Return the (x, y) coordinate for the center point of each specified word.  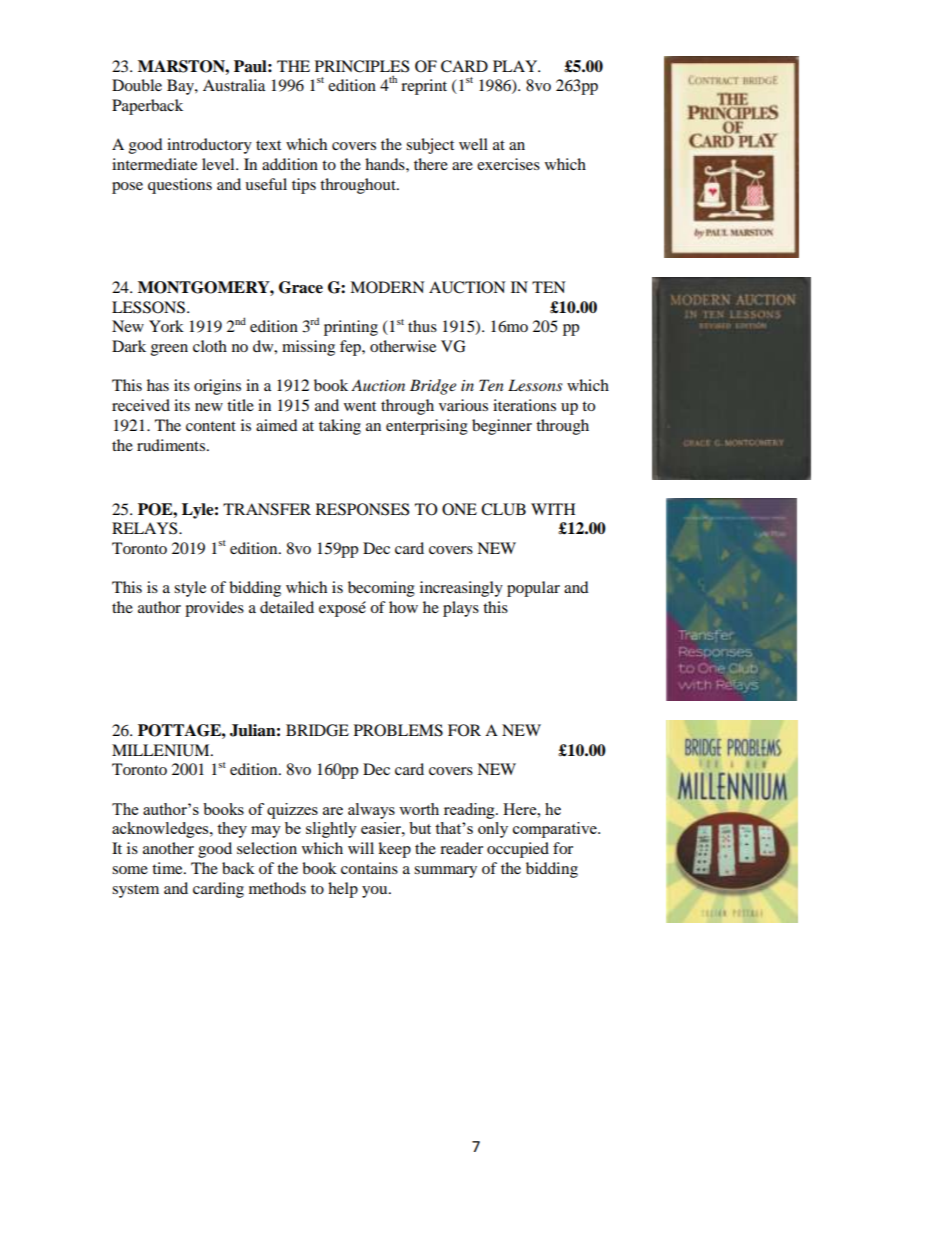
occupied (518, 850)
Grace (301, 287)
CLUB (503, 509)
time (168, 868)
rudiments (172, 445)
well (473, 144)
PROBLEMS (398, 730)
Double (137, 85)
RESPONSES (362, 509)
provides (214, 609)
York (166, 326)
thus (422, 326)
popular (533, 589)
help (343, 890)
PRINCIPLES (362, 66)
